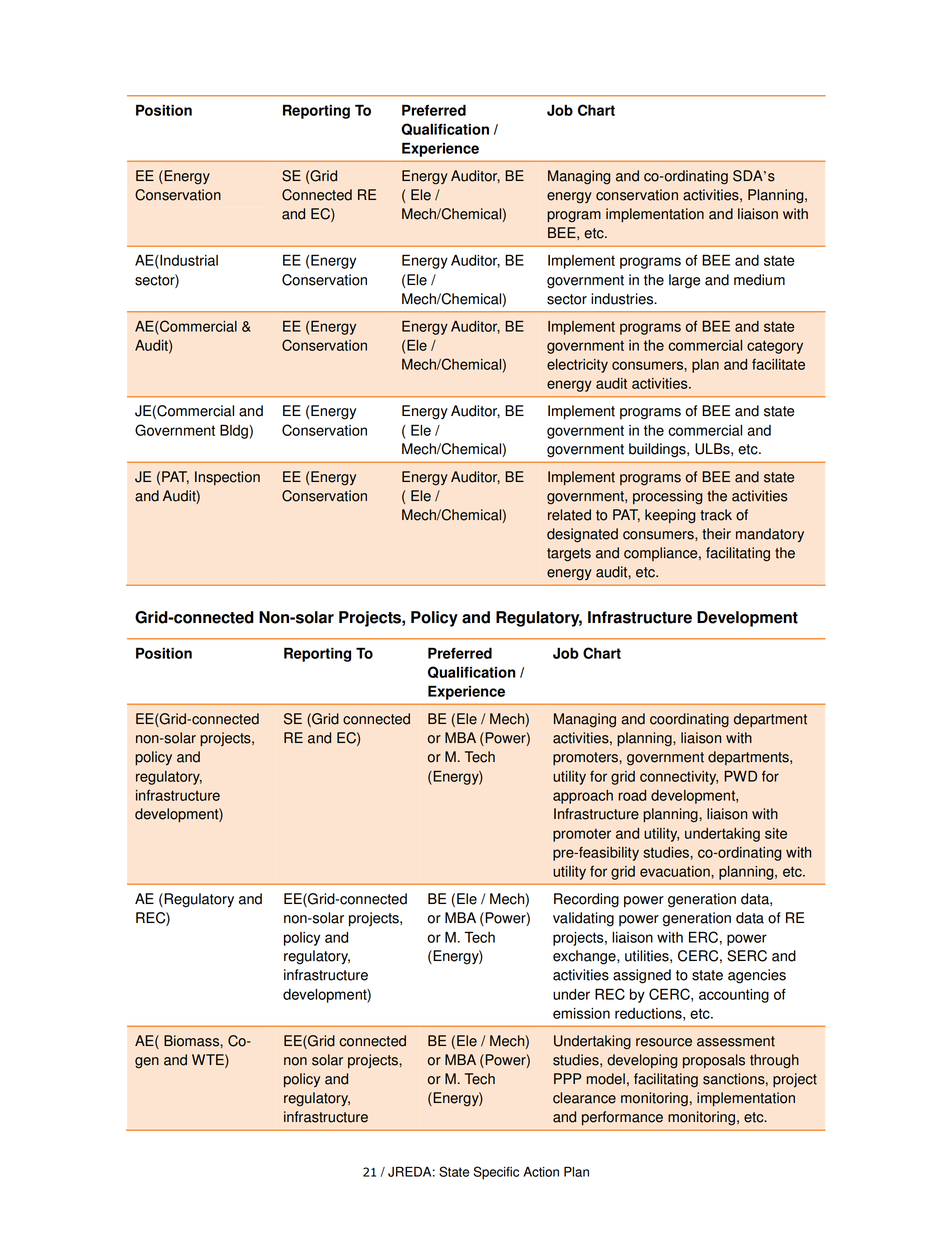 This document has height=1233, width=952. Describe the element at coordinates (235, 431) in the document. I see `Bldg` at that location.
